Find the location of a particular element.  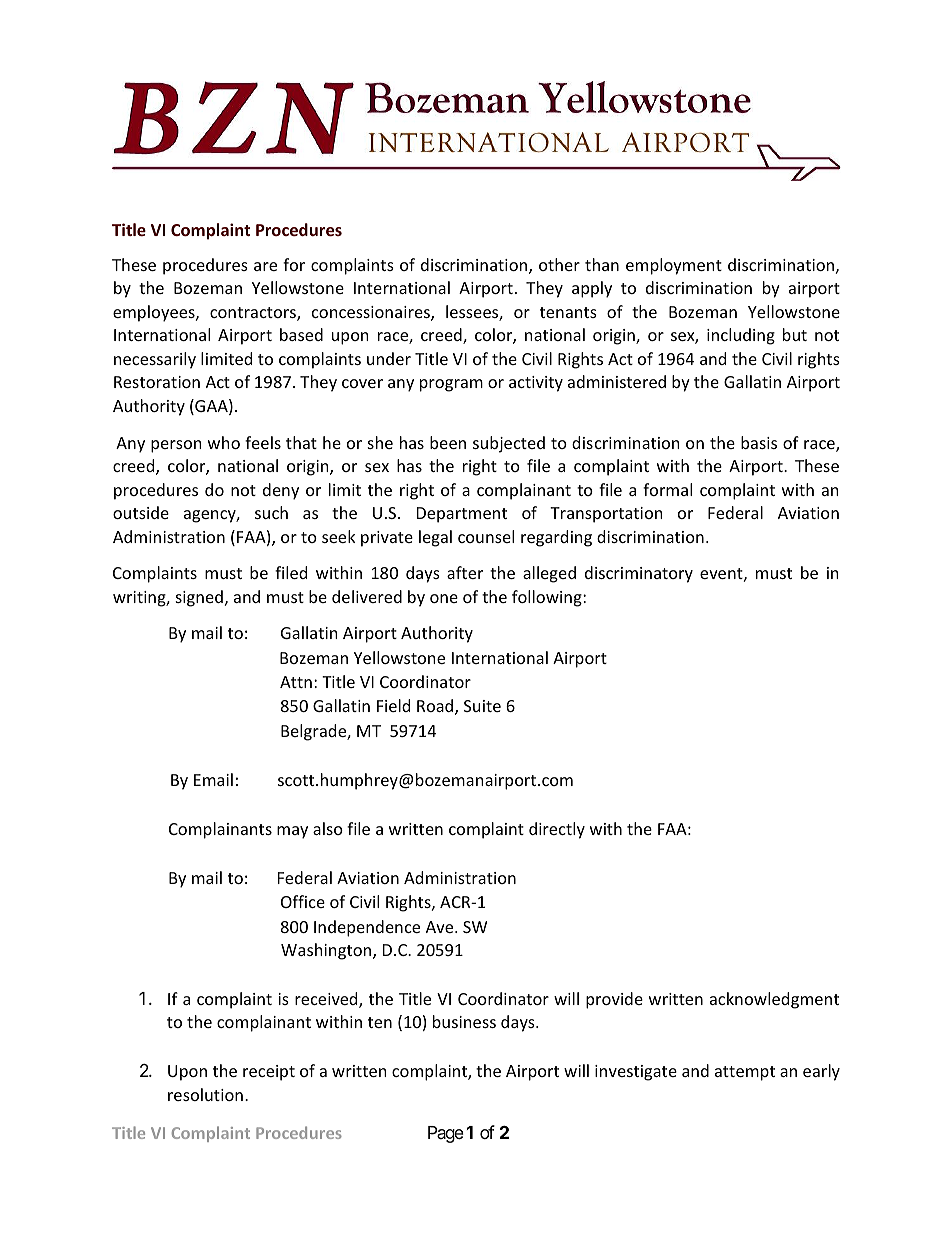

discriminatory is located at coordinates (639, 574).
